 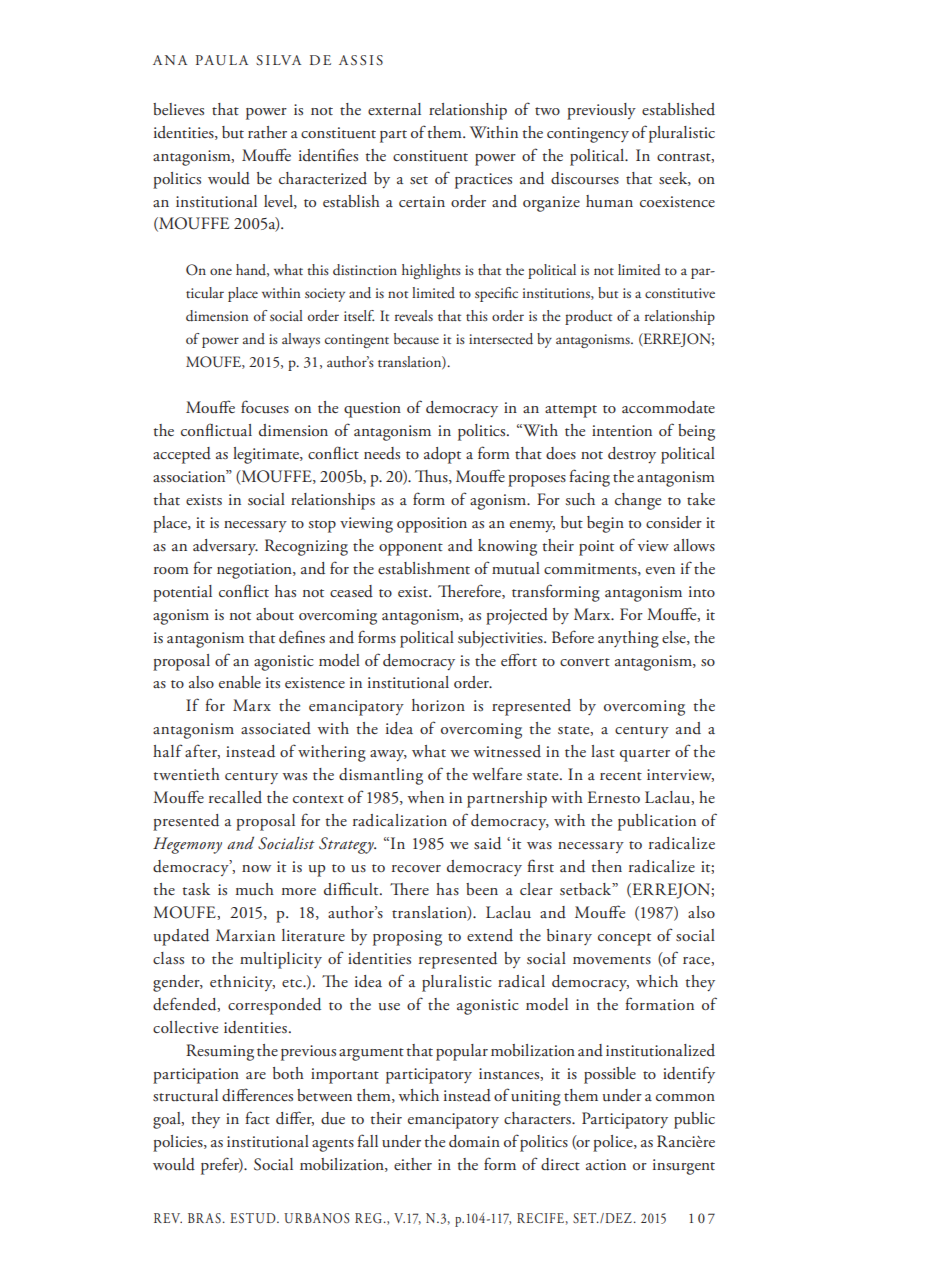 What do you see at coordinates (394, 109) in the screenshot?
I see `external` at bounding box center [394, 109].
